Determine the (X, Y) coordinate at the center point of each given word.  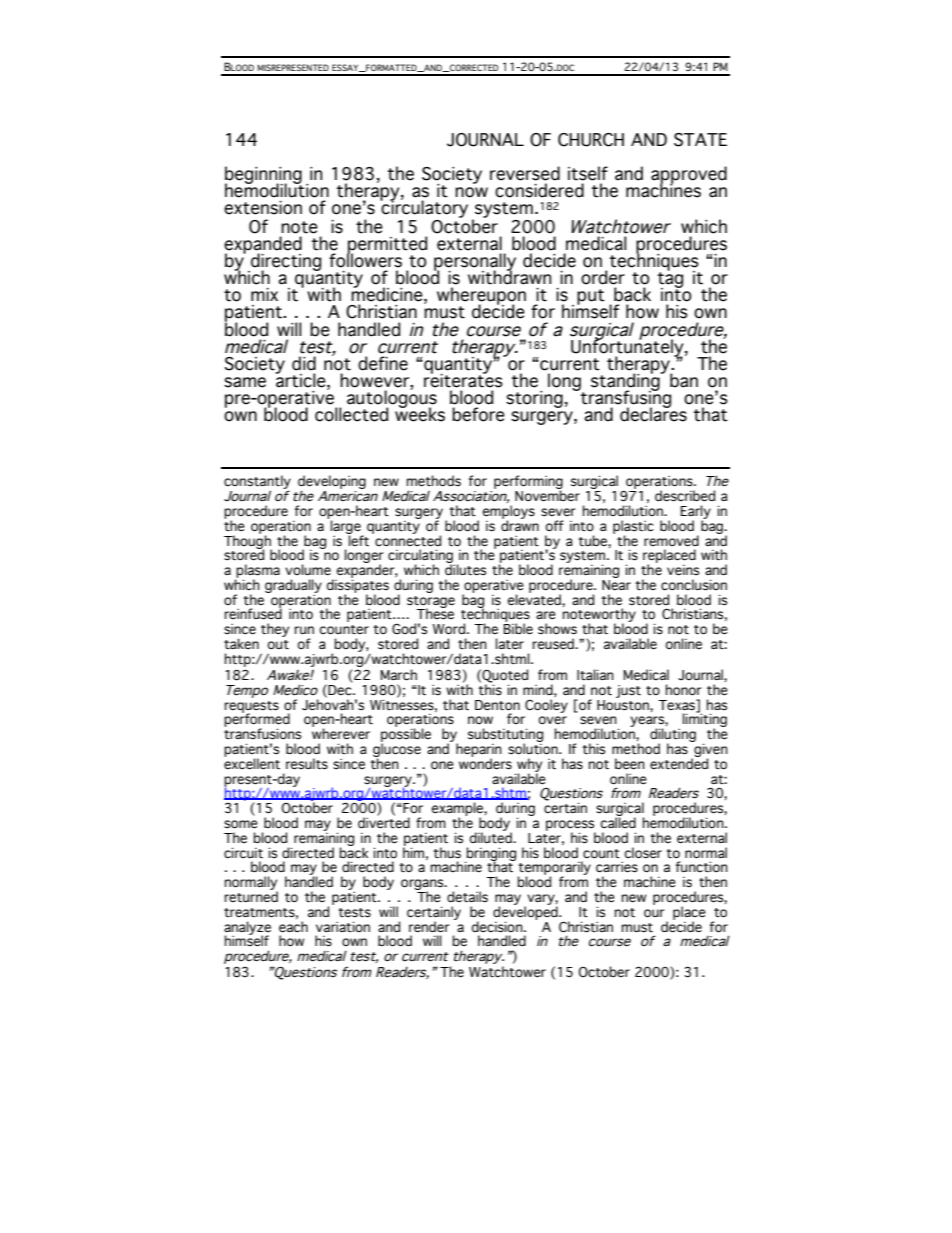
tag (670, 280)
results (307, 764)
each (293, 927)
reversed (525, 173)
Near (616, 585)
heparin (479, 751)
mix (264, 294)
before (478, 414)
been (630, 764)
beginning (263, 176)
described (685, 496)
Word (450, 629)
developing (332, 483)
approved (689, 176)
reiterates (463, 380)
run (304, 630)
